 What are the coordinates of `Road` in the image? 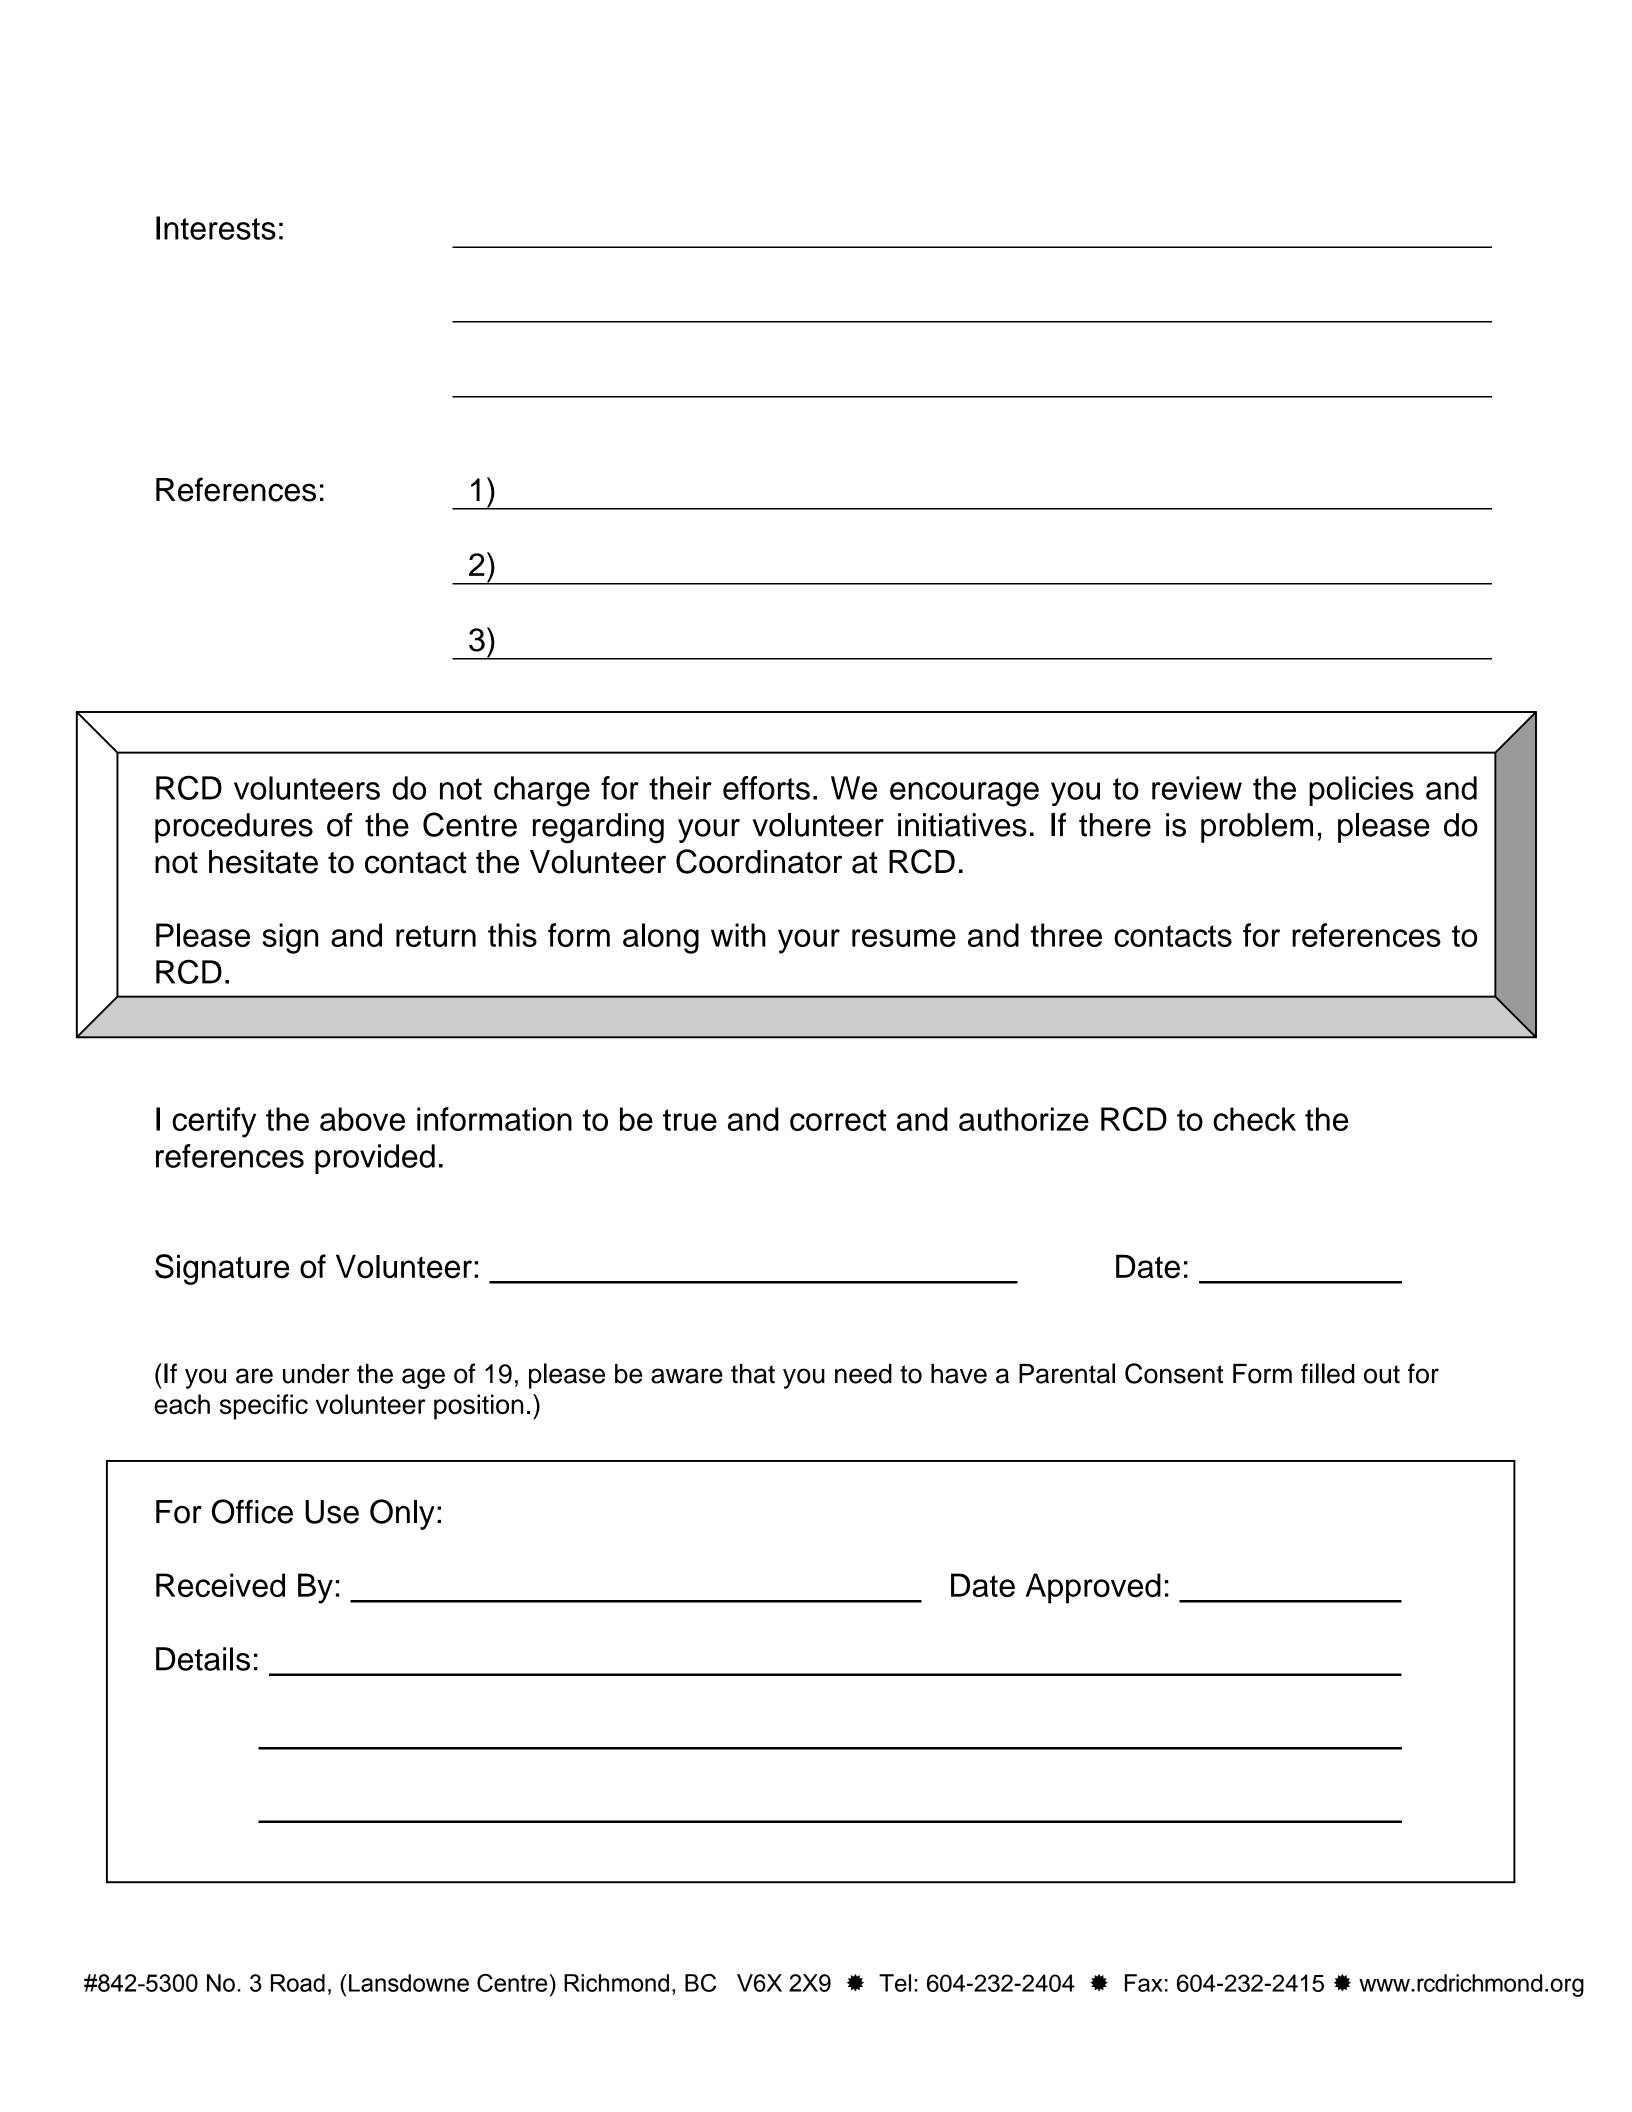 It's located at (298, 1983).
